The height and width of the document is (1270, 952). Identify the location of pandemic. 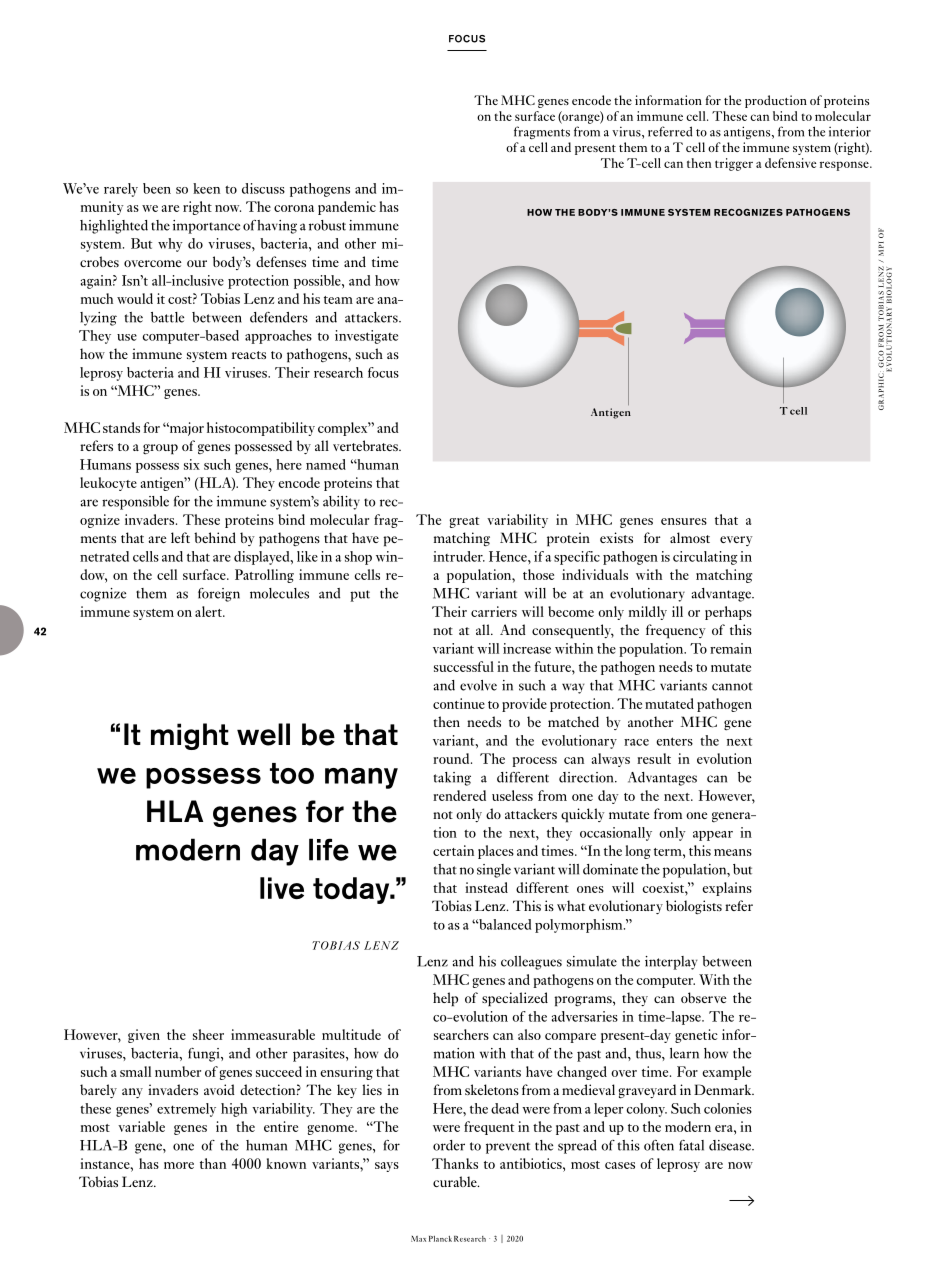
(347, 208).
